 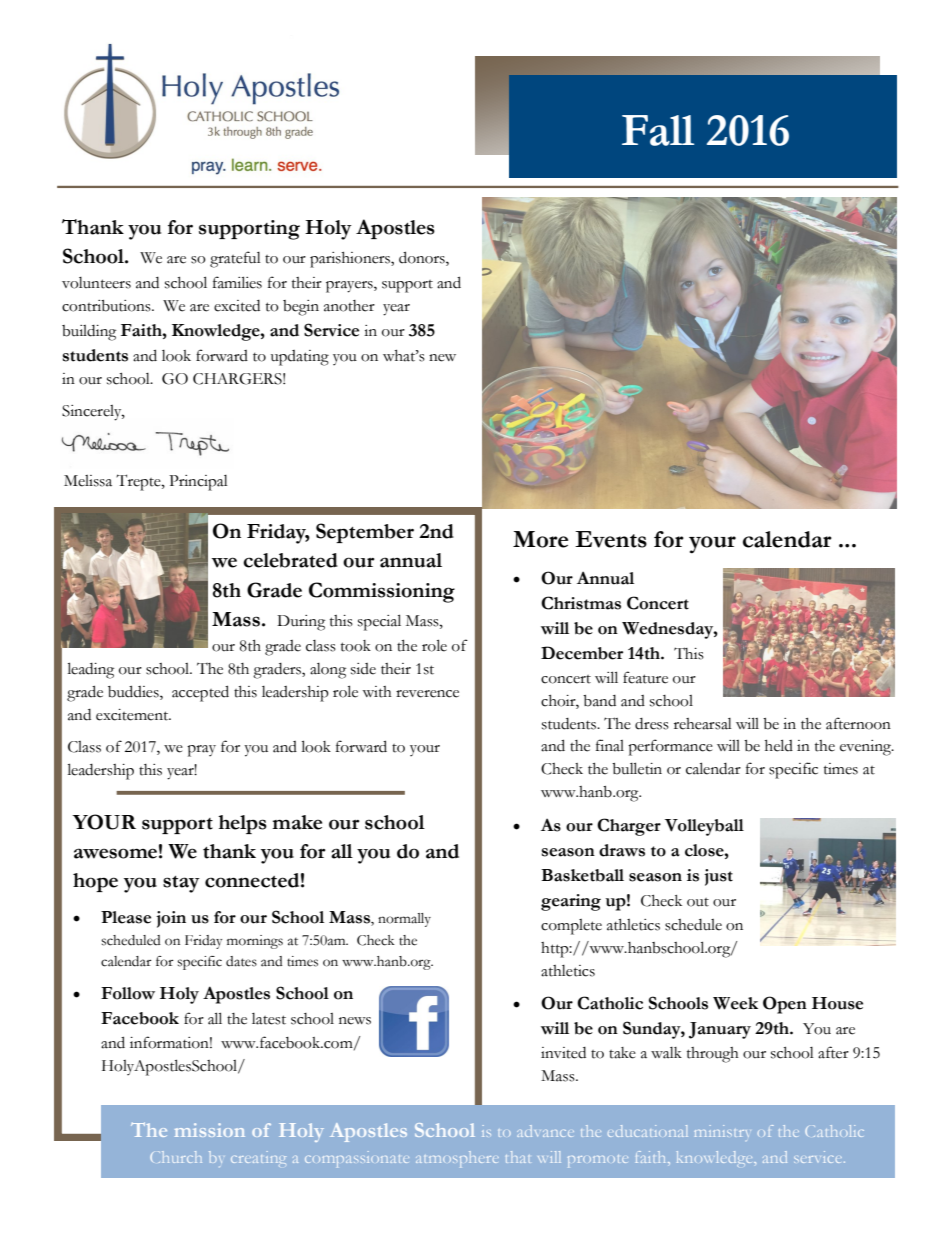 What do you see at coordinates (235, 259) in the screenshot?
I see `grateful` at bounding box center [235, 259].
